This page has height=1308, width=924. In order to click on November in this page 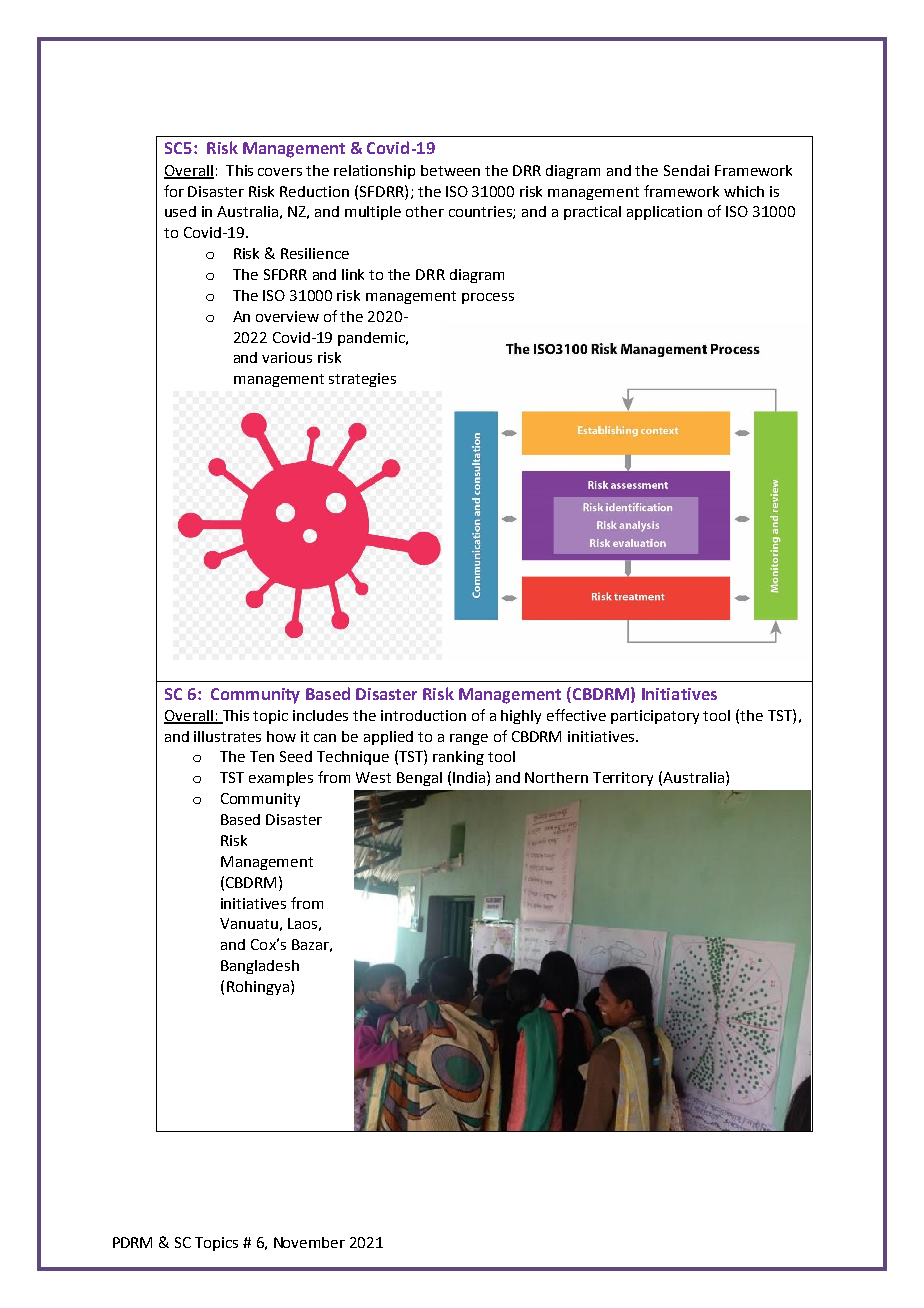, I will do `click(309, 1242)`.
